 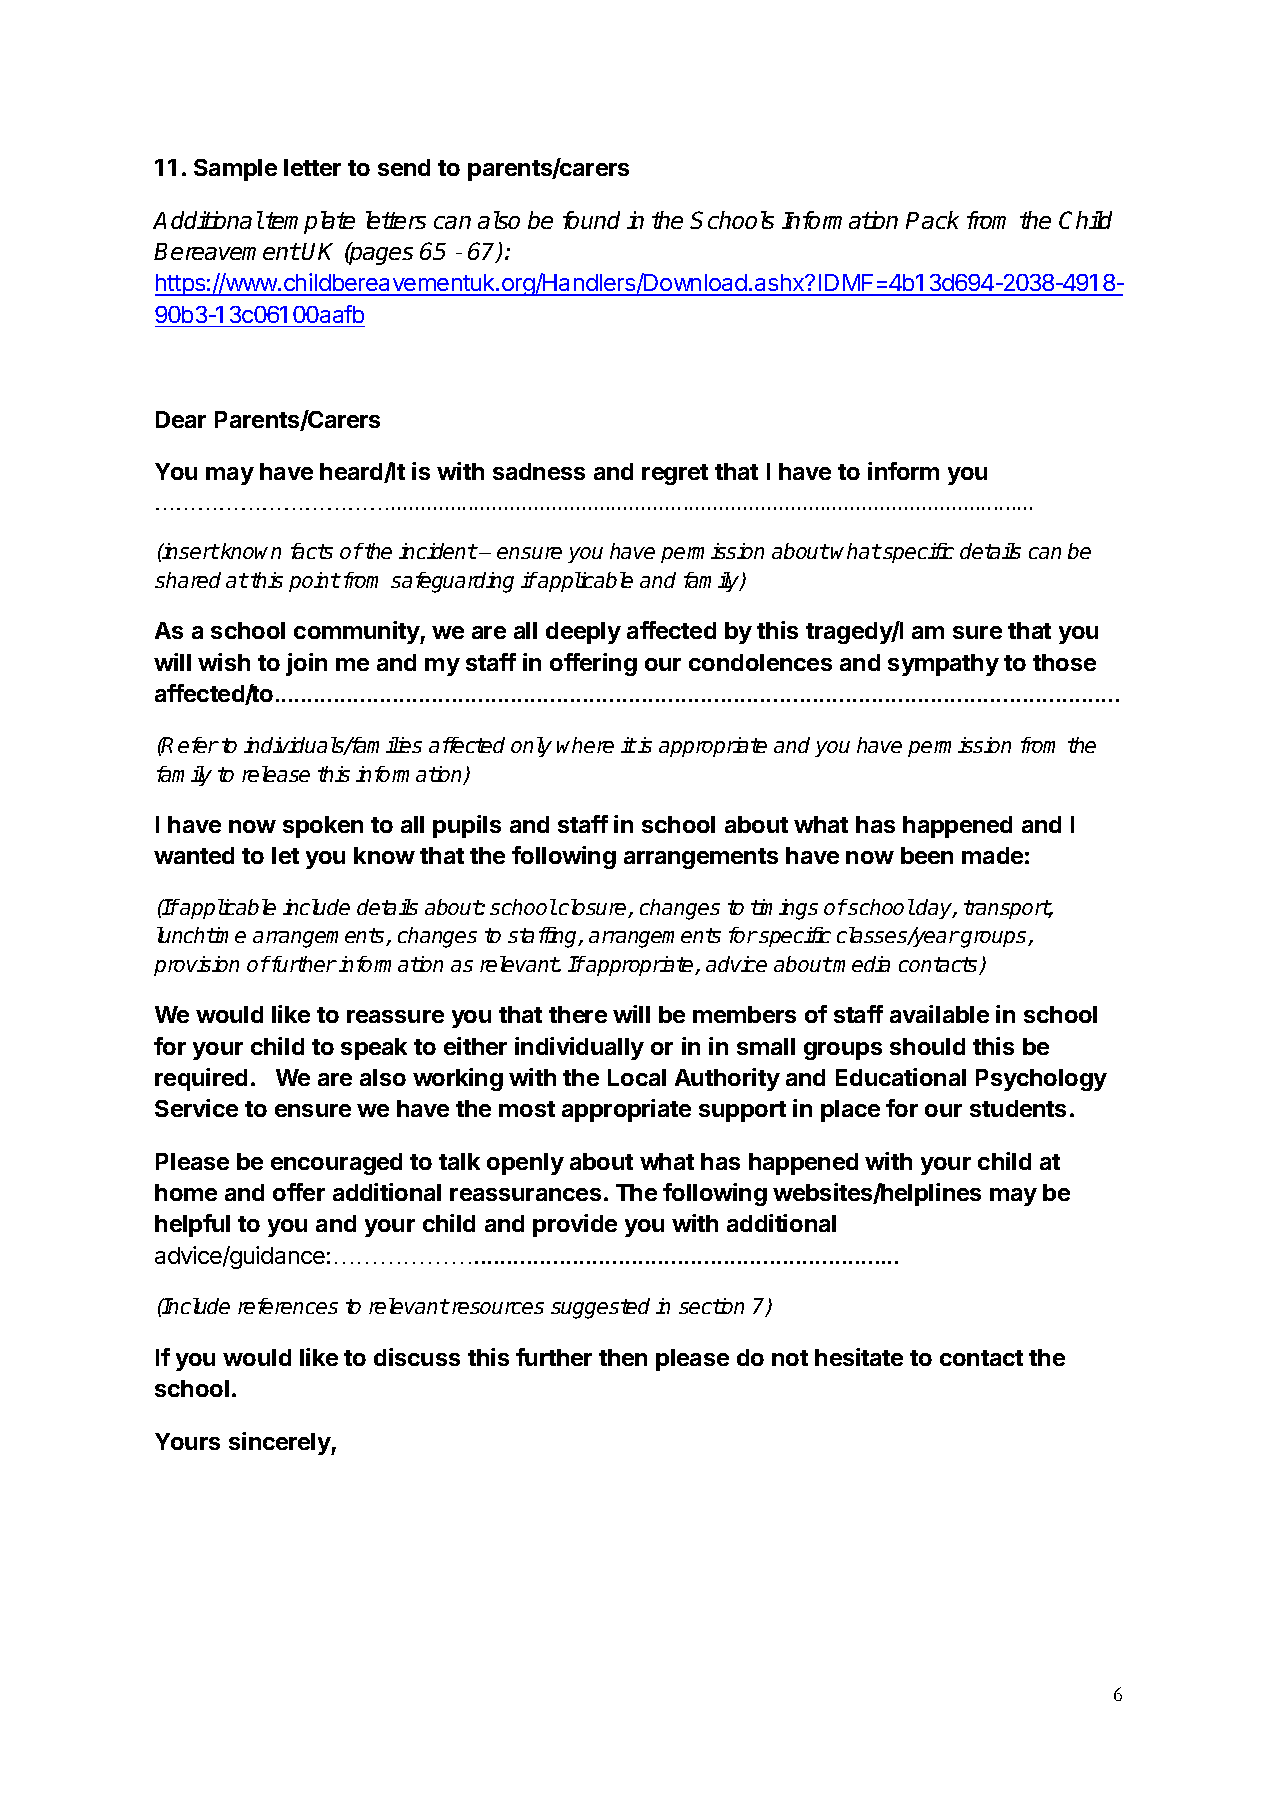 What do you see at coordinates (591, 220) in the screenshot?
I see `found` at bounding box center [591, 220].
